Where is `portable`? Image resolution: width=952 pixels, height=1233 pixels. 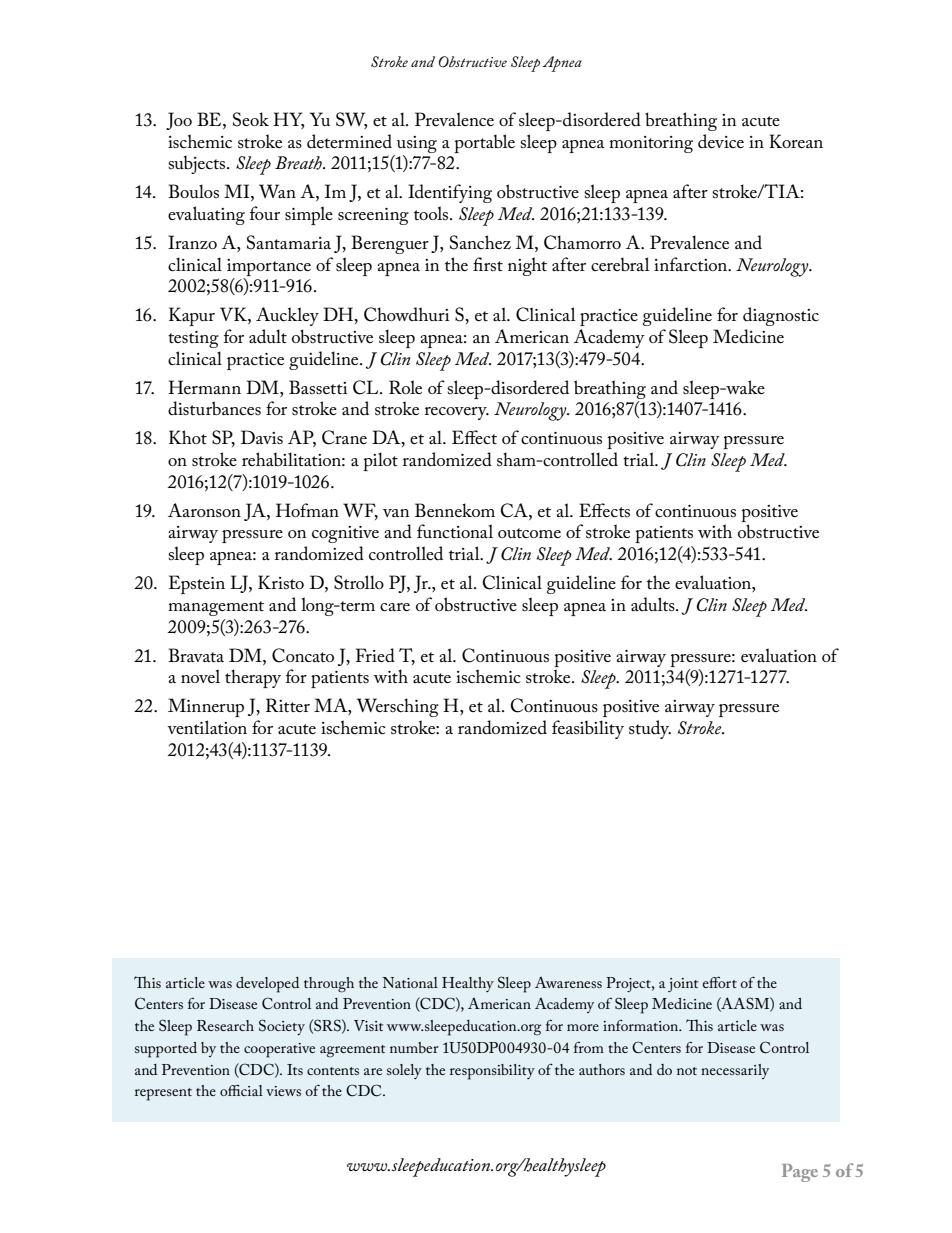
portable is located at coordinates (484, 143).
